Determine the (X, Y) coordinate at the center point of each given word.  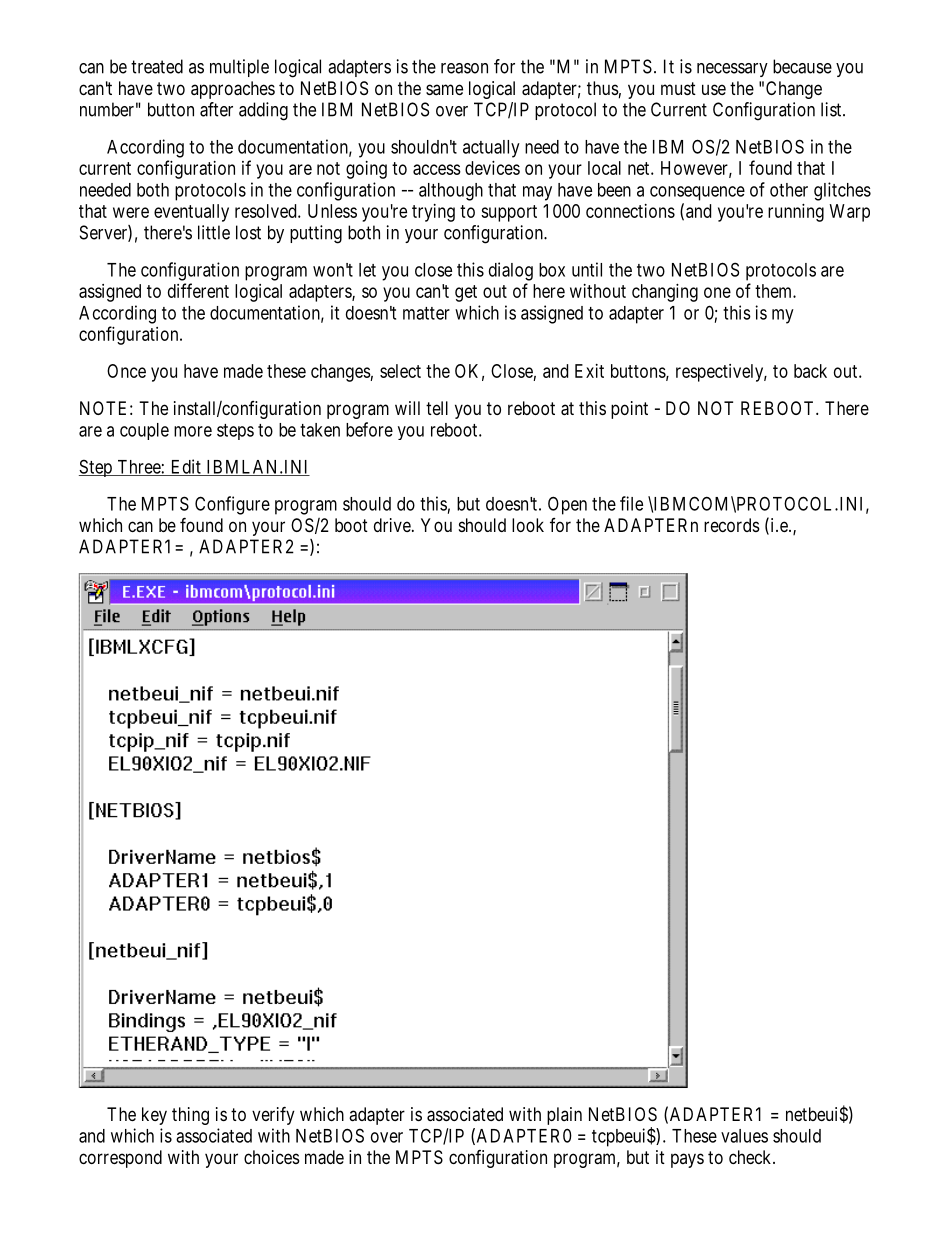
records (732, 525)
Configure (232, 505)
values (744, 1136)
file (631, 503)
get (466, 293)
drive (393, 525)
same (444, 89)
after (216, 109)
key (154, 1116)
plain (564, 1116)
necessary (732, 70)
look (528, 525)
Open (567, 505)
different (198, 290)
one (717, 292)
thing (190, 1116)
